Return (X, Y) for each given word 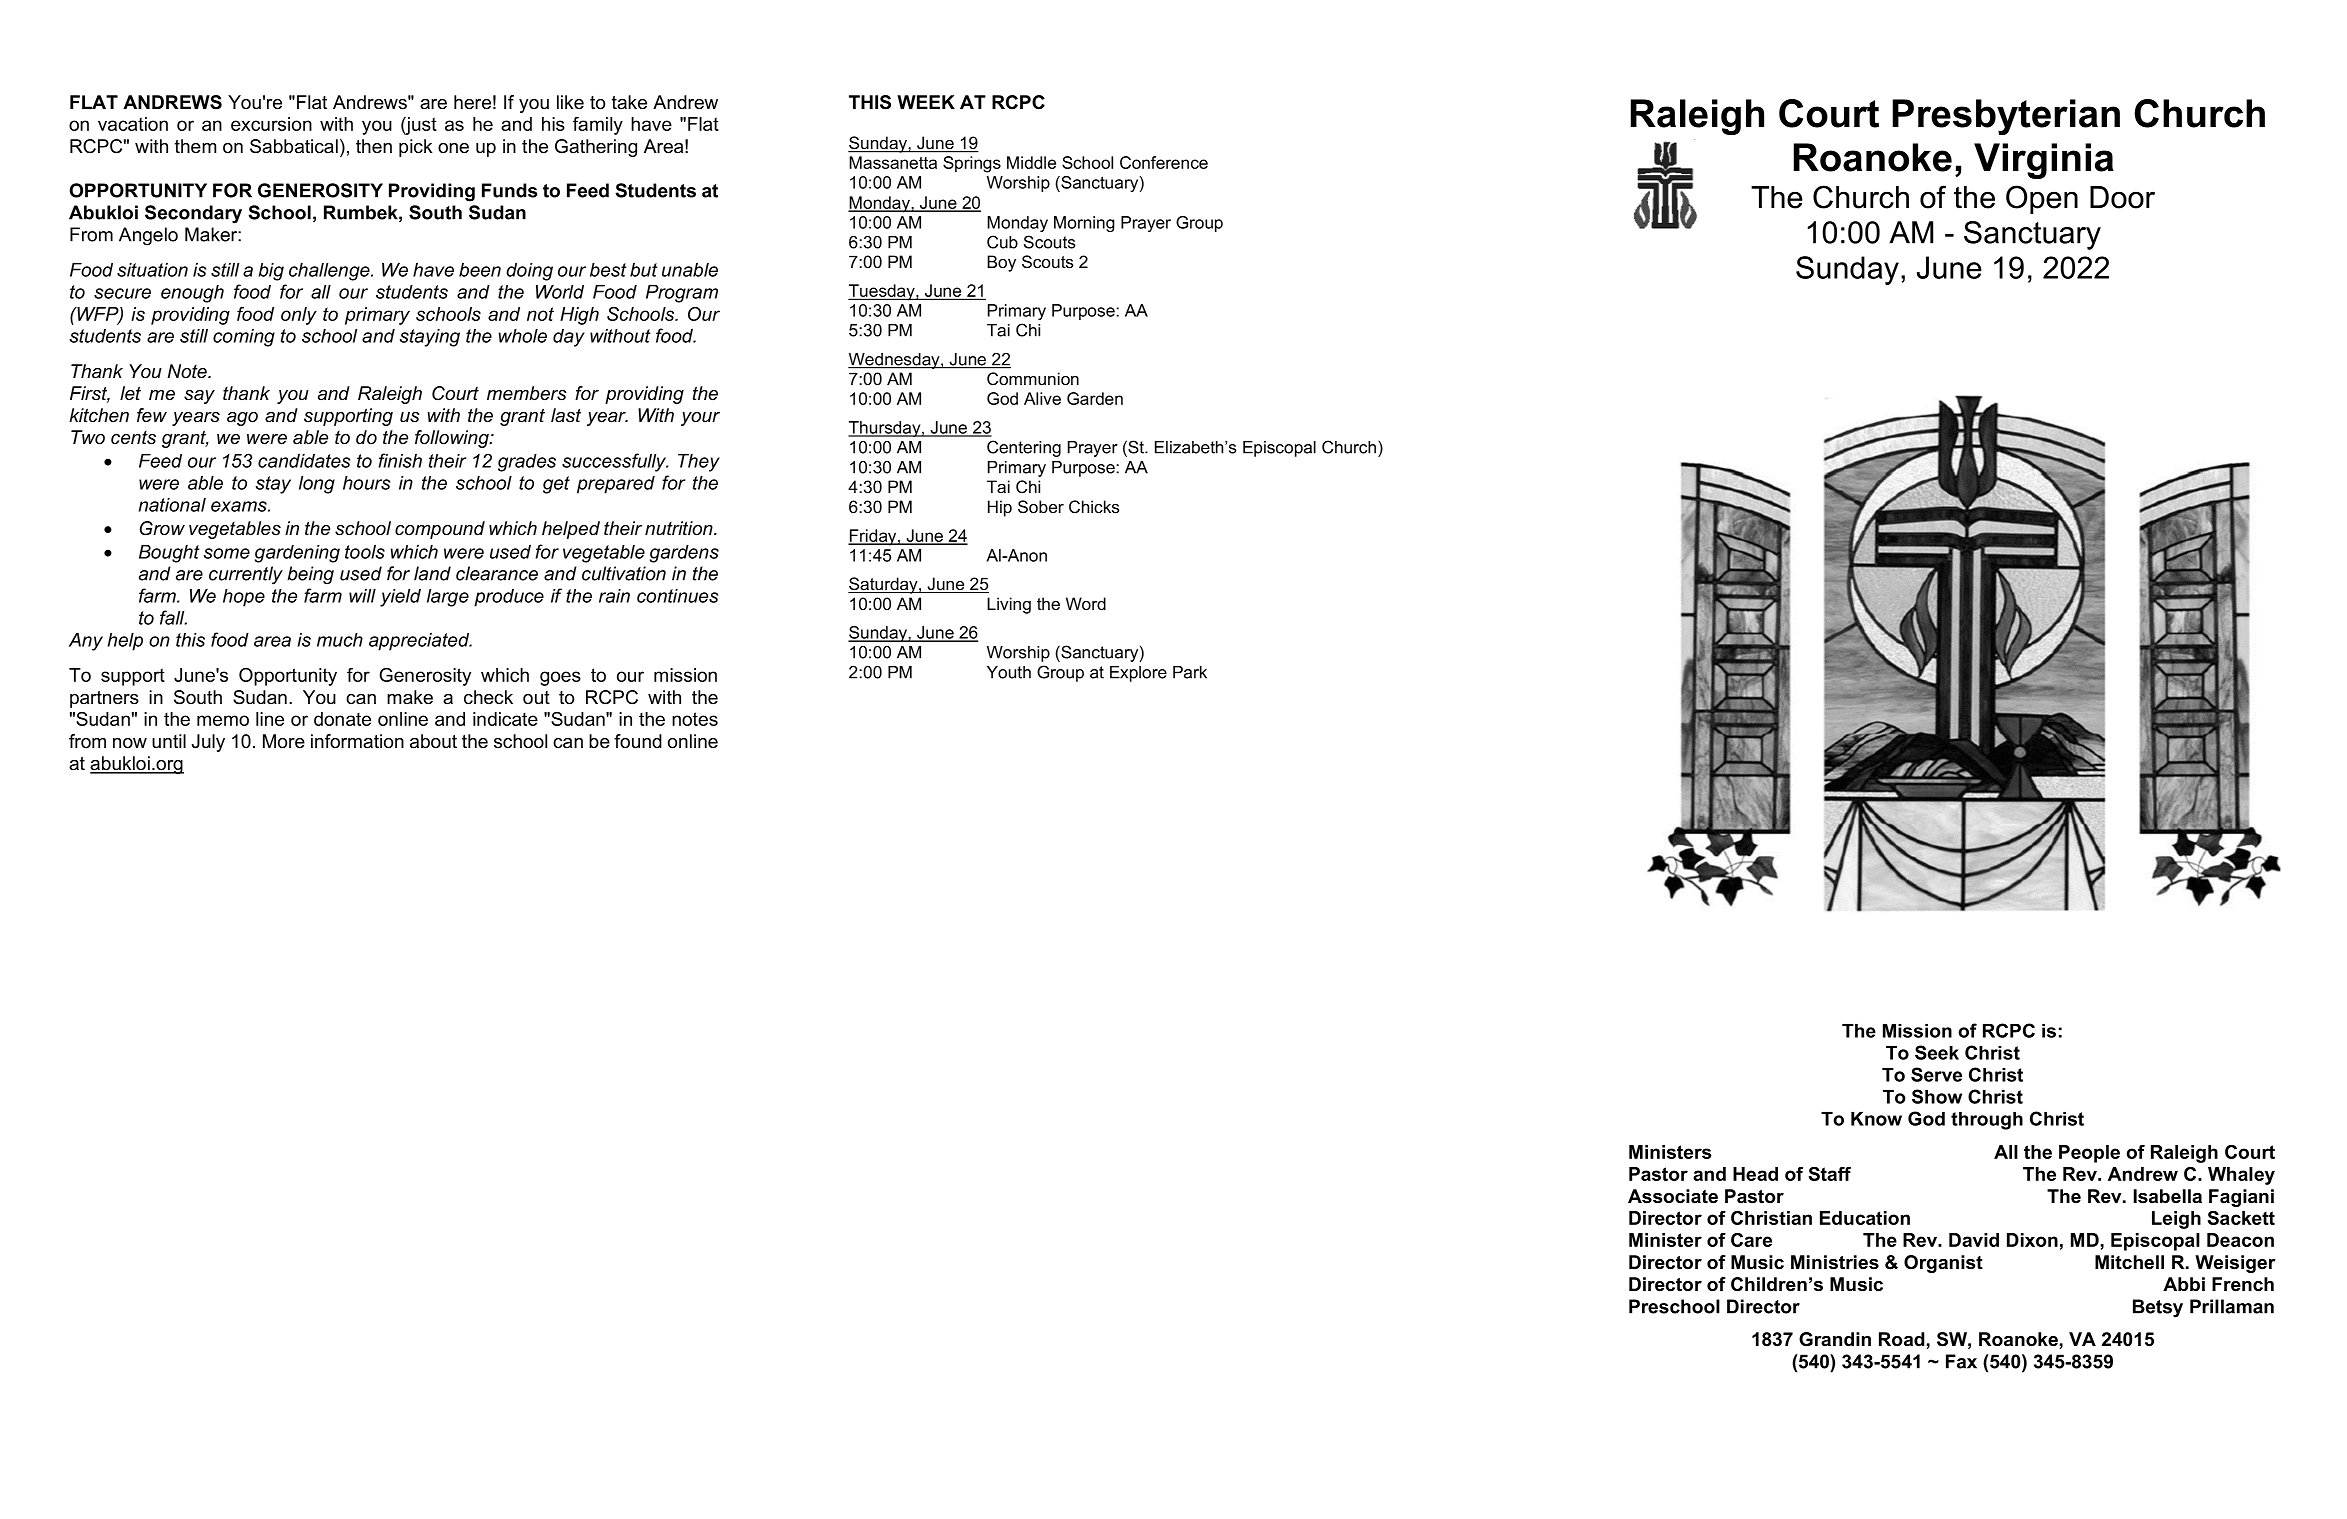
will (362, 596)
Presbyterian (2006, 117)
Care (1751, 1240)
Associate (1673, 1196)
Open (2042, 199)
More (284, 741)
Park (1190, 672)
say (199, 397)
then (374, 146)
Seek (1937, 1052)
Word (1086, 603)
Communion (1033, 379)
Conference (1164, 162)
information (357, 741)
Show (1937, 1096)
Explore (1138, 674)
